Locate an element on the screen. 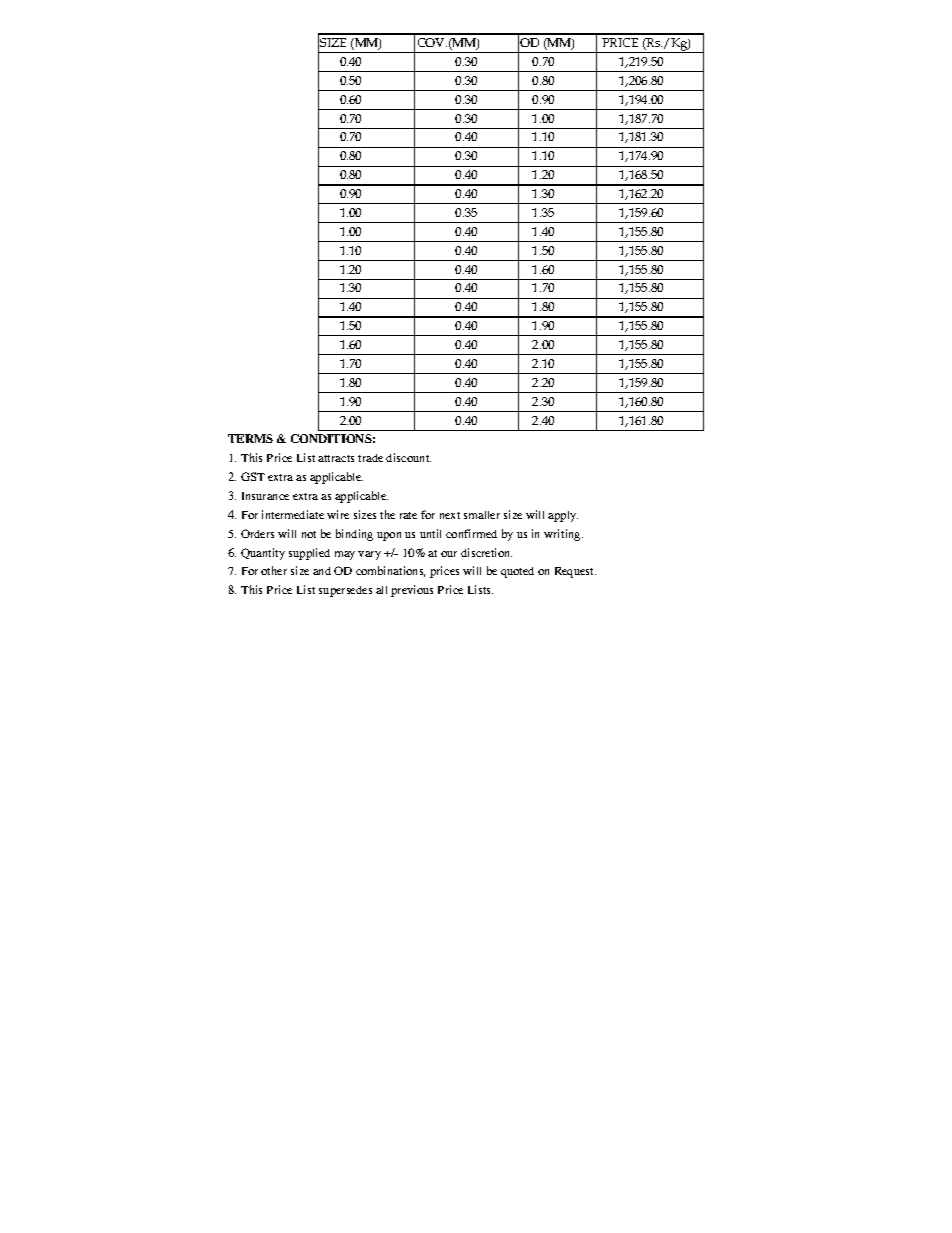 The height and width of the screenshot is (1233, 952). trade is located at coordinates (370, 458).
